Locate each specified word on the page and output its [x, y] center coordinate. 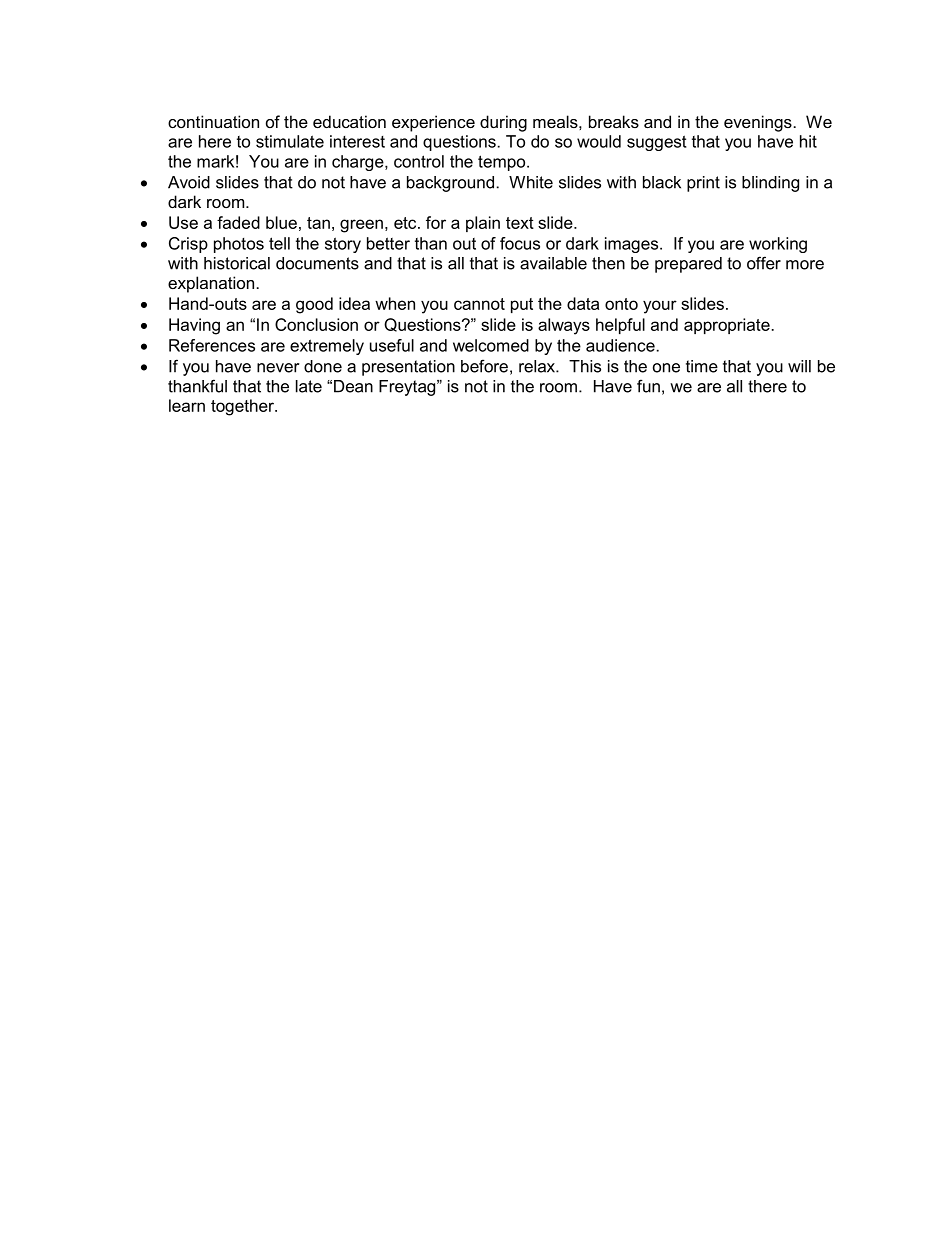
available [553, 263]
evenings [758, 123]
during [503, 123]
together [243, 407]
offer [764, 263]
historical [237, 263]
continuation [213, 121]
